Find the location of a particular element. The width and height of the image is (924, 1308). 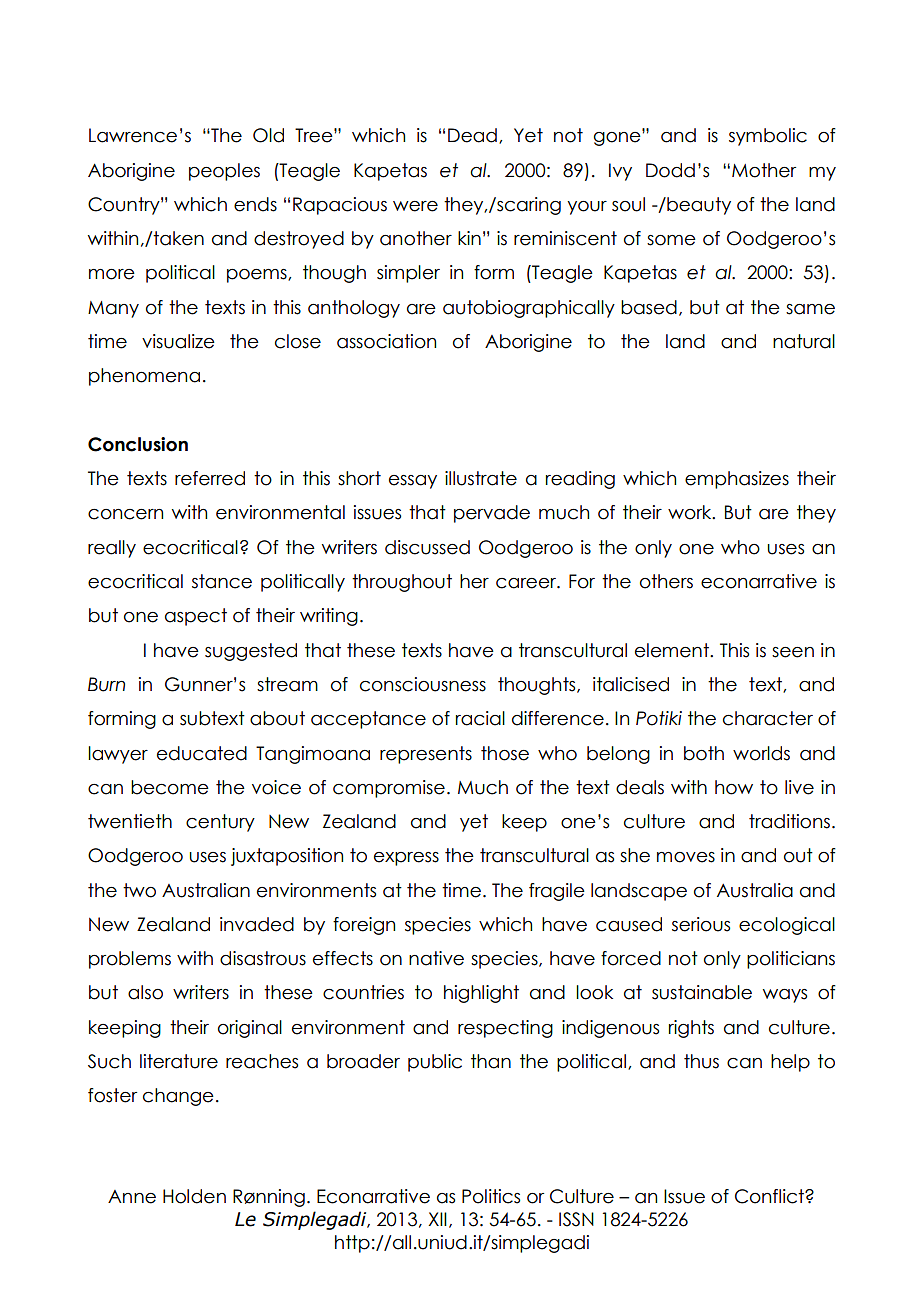

Dead is located at coordinates (472, 135).
